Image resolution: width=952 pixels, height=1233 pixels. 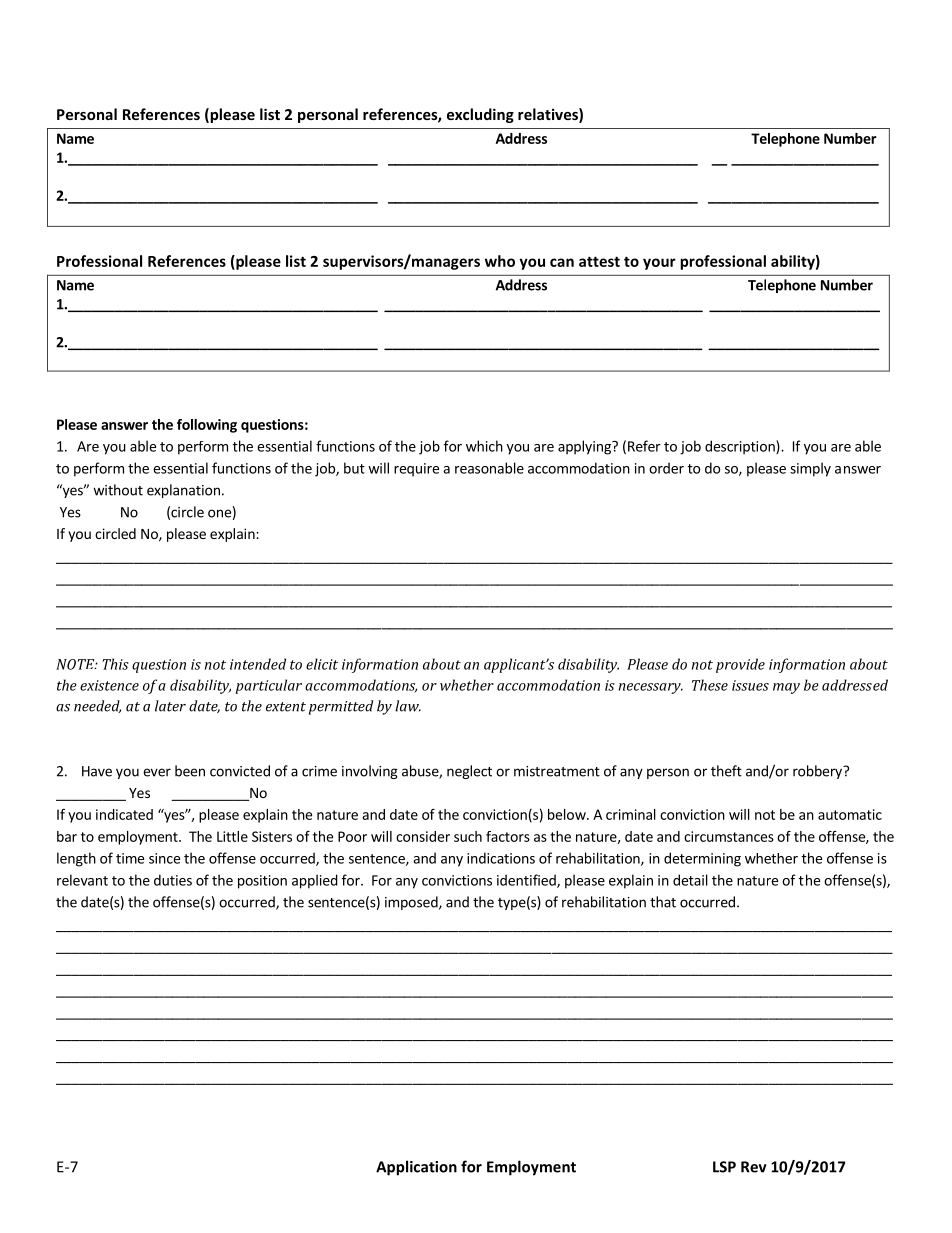 What do you see at coordinates (484, 446) in the screenshot?
I see `which` at bounding box center [484, 446].
